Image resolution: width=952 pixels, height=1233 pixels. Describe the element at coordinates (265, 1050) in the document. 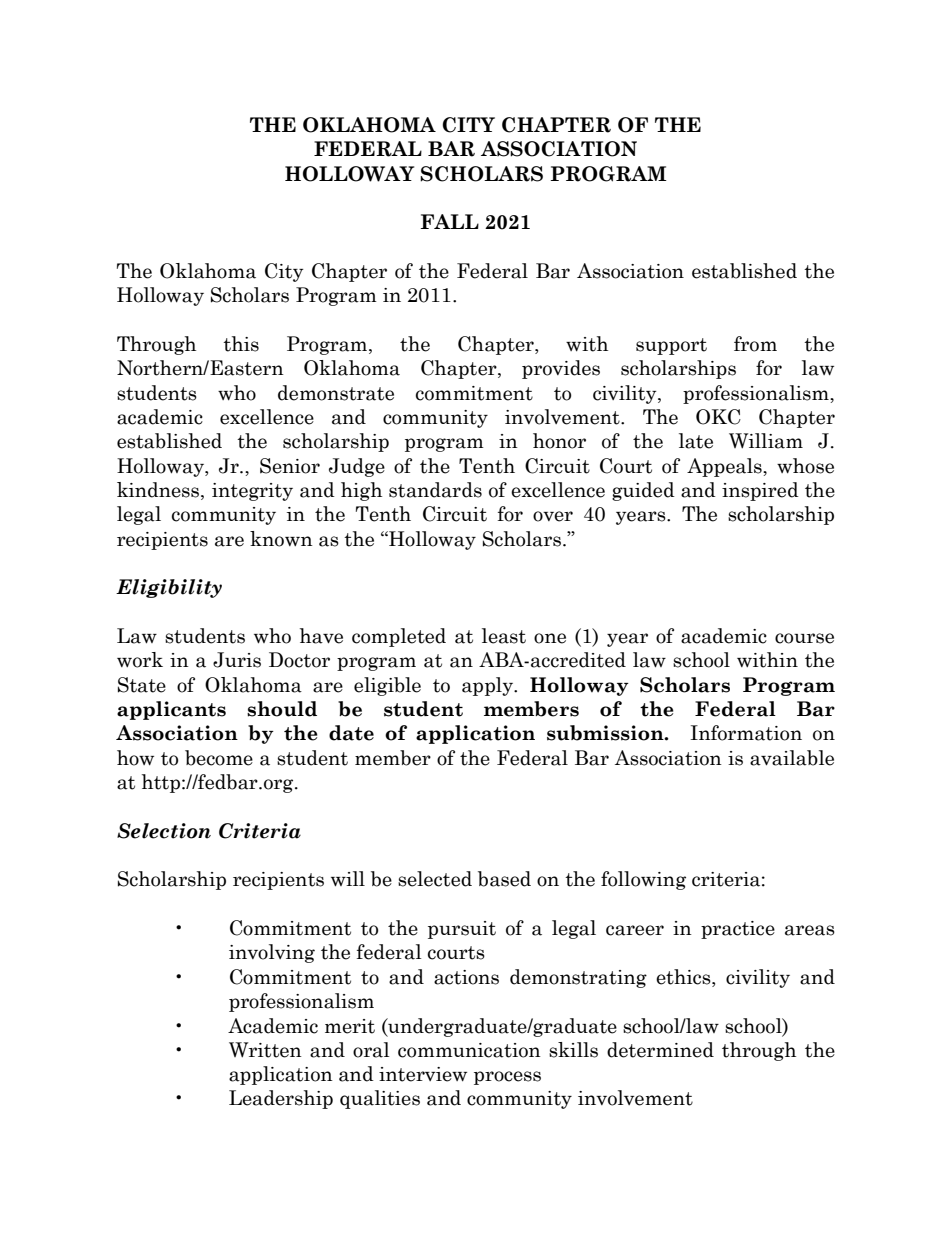

I see `Written` at that location.
